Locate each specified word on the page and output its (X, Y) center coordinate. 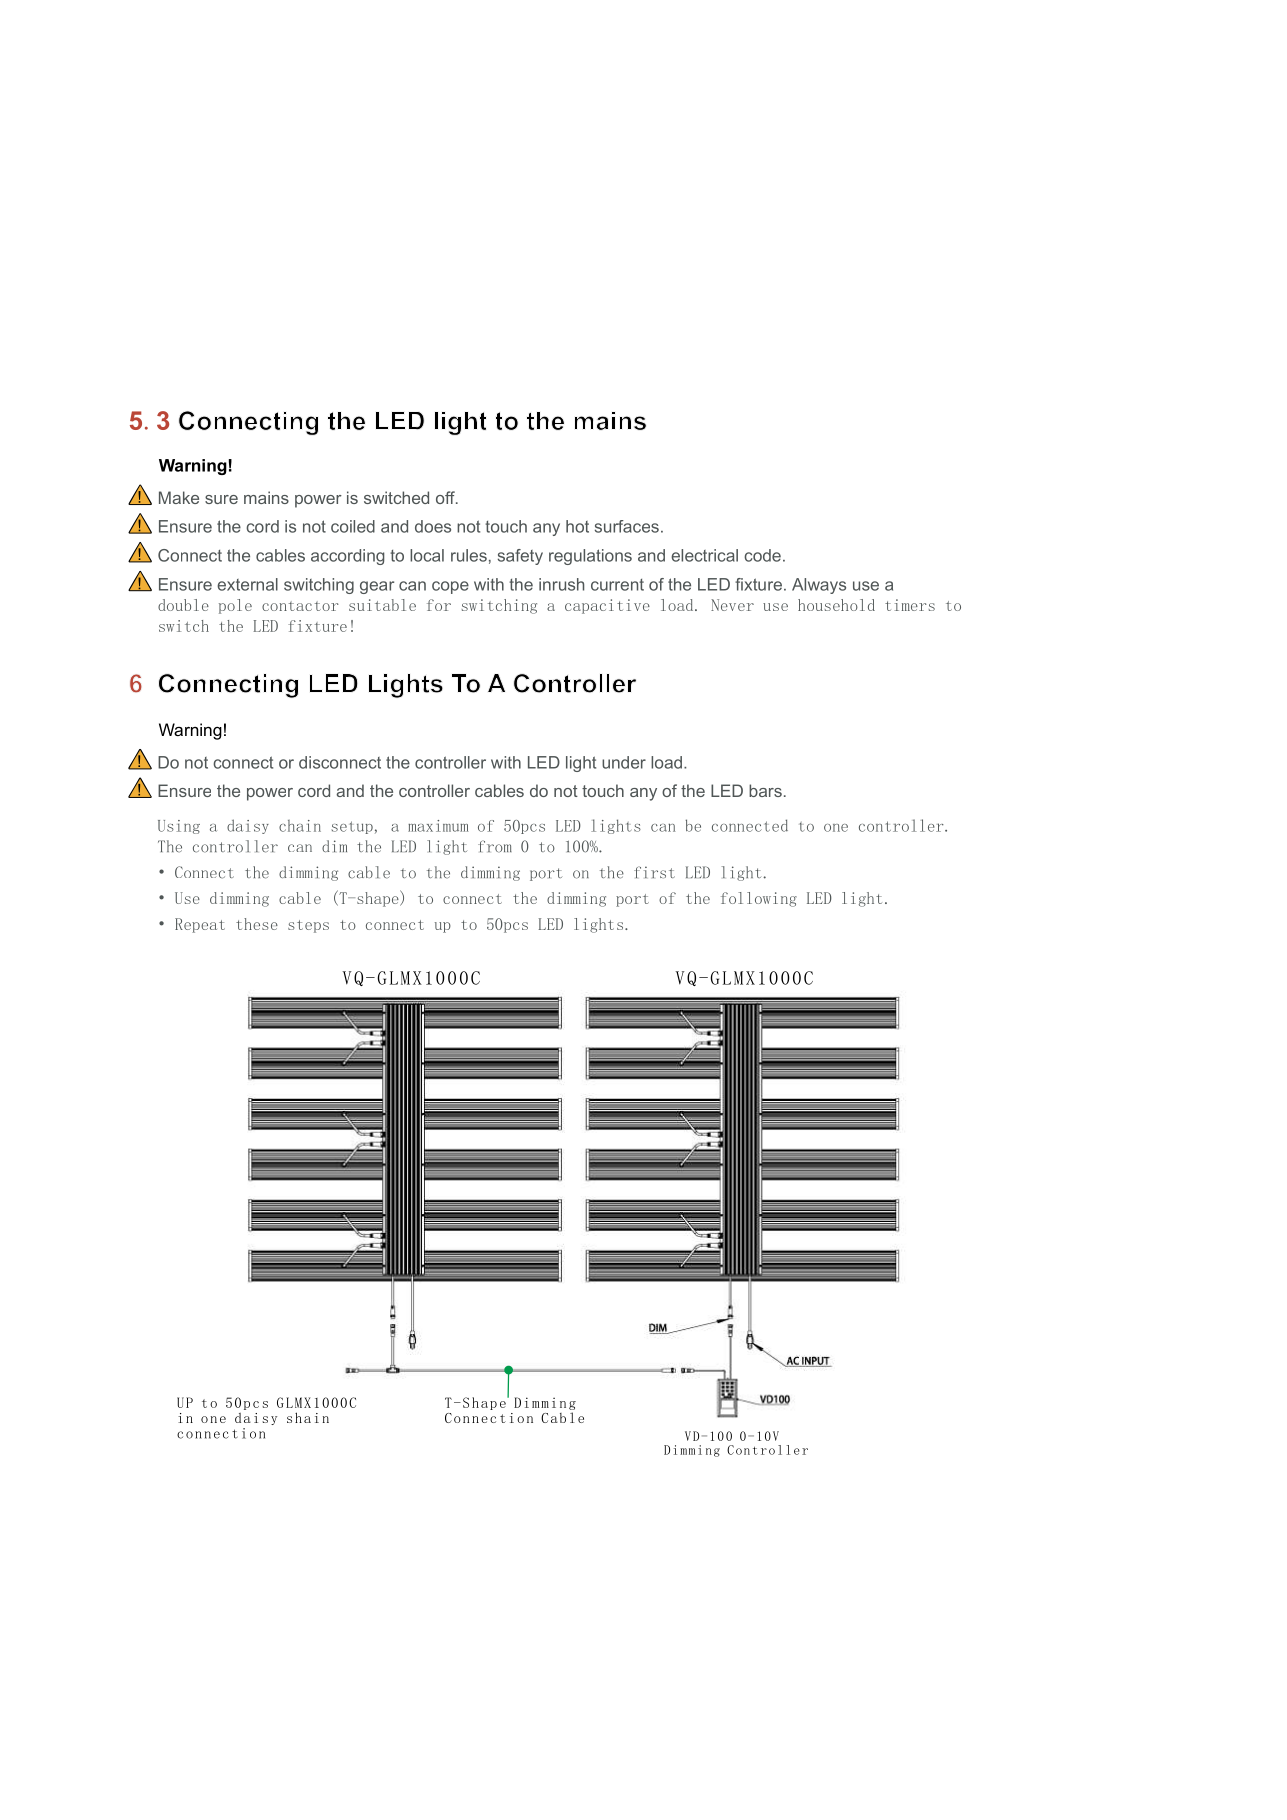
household (836, 605)
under (624, 762)
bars (765, 790)
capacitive (607, 606)
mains (266, 497)
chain (300, 826)
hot (577, 526)
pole (235, 606)
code (762, 555)
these (257, 924)
